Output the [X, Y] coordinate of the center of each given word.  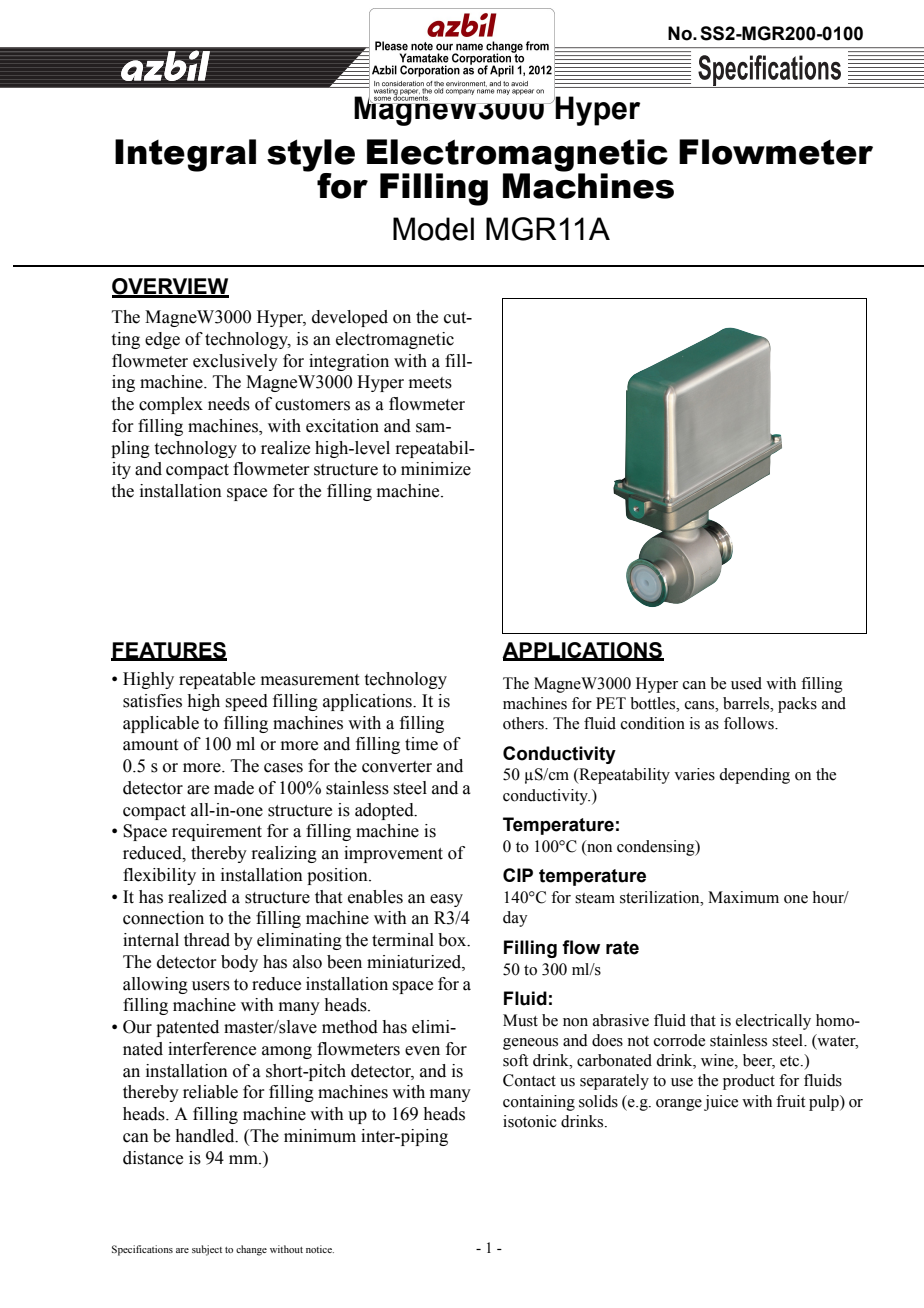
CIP [518, 875]
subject [207, 1250]
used [746, 683]
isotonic [530, 1121]
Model [433, 229]
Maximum [743, 897]
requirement [217, 832]
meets [430, 383]
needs [229, 404]
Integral [185, 155]
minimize [436, 469]
